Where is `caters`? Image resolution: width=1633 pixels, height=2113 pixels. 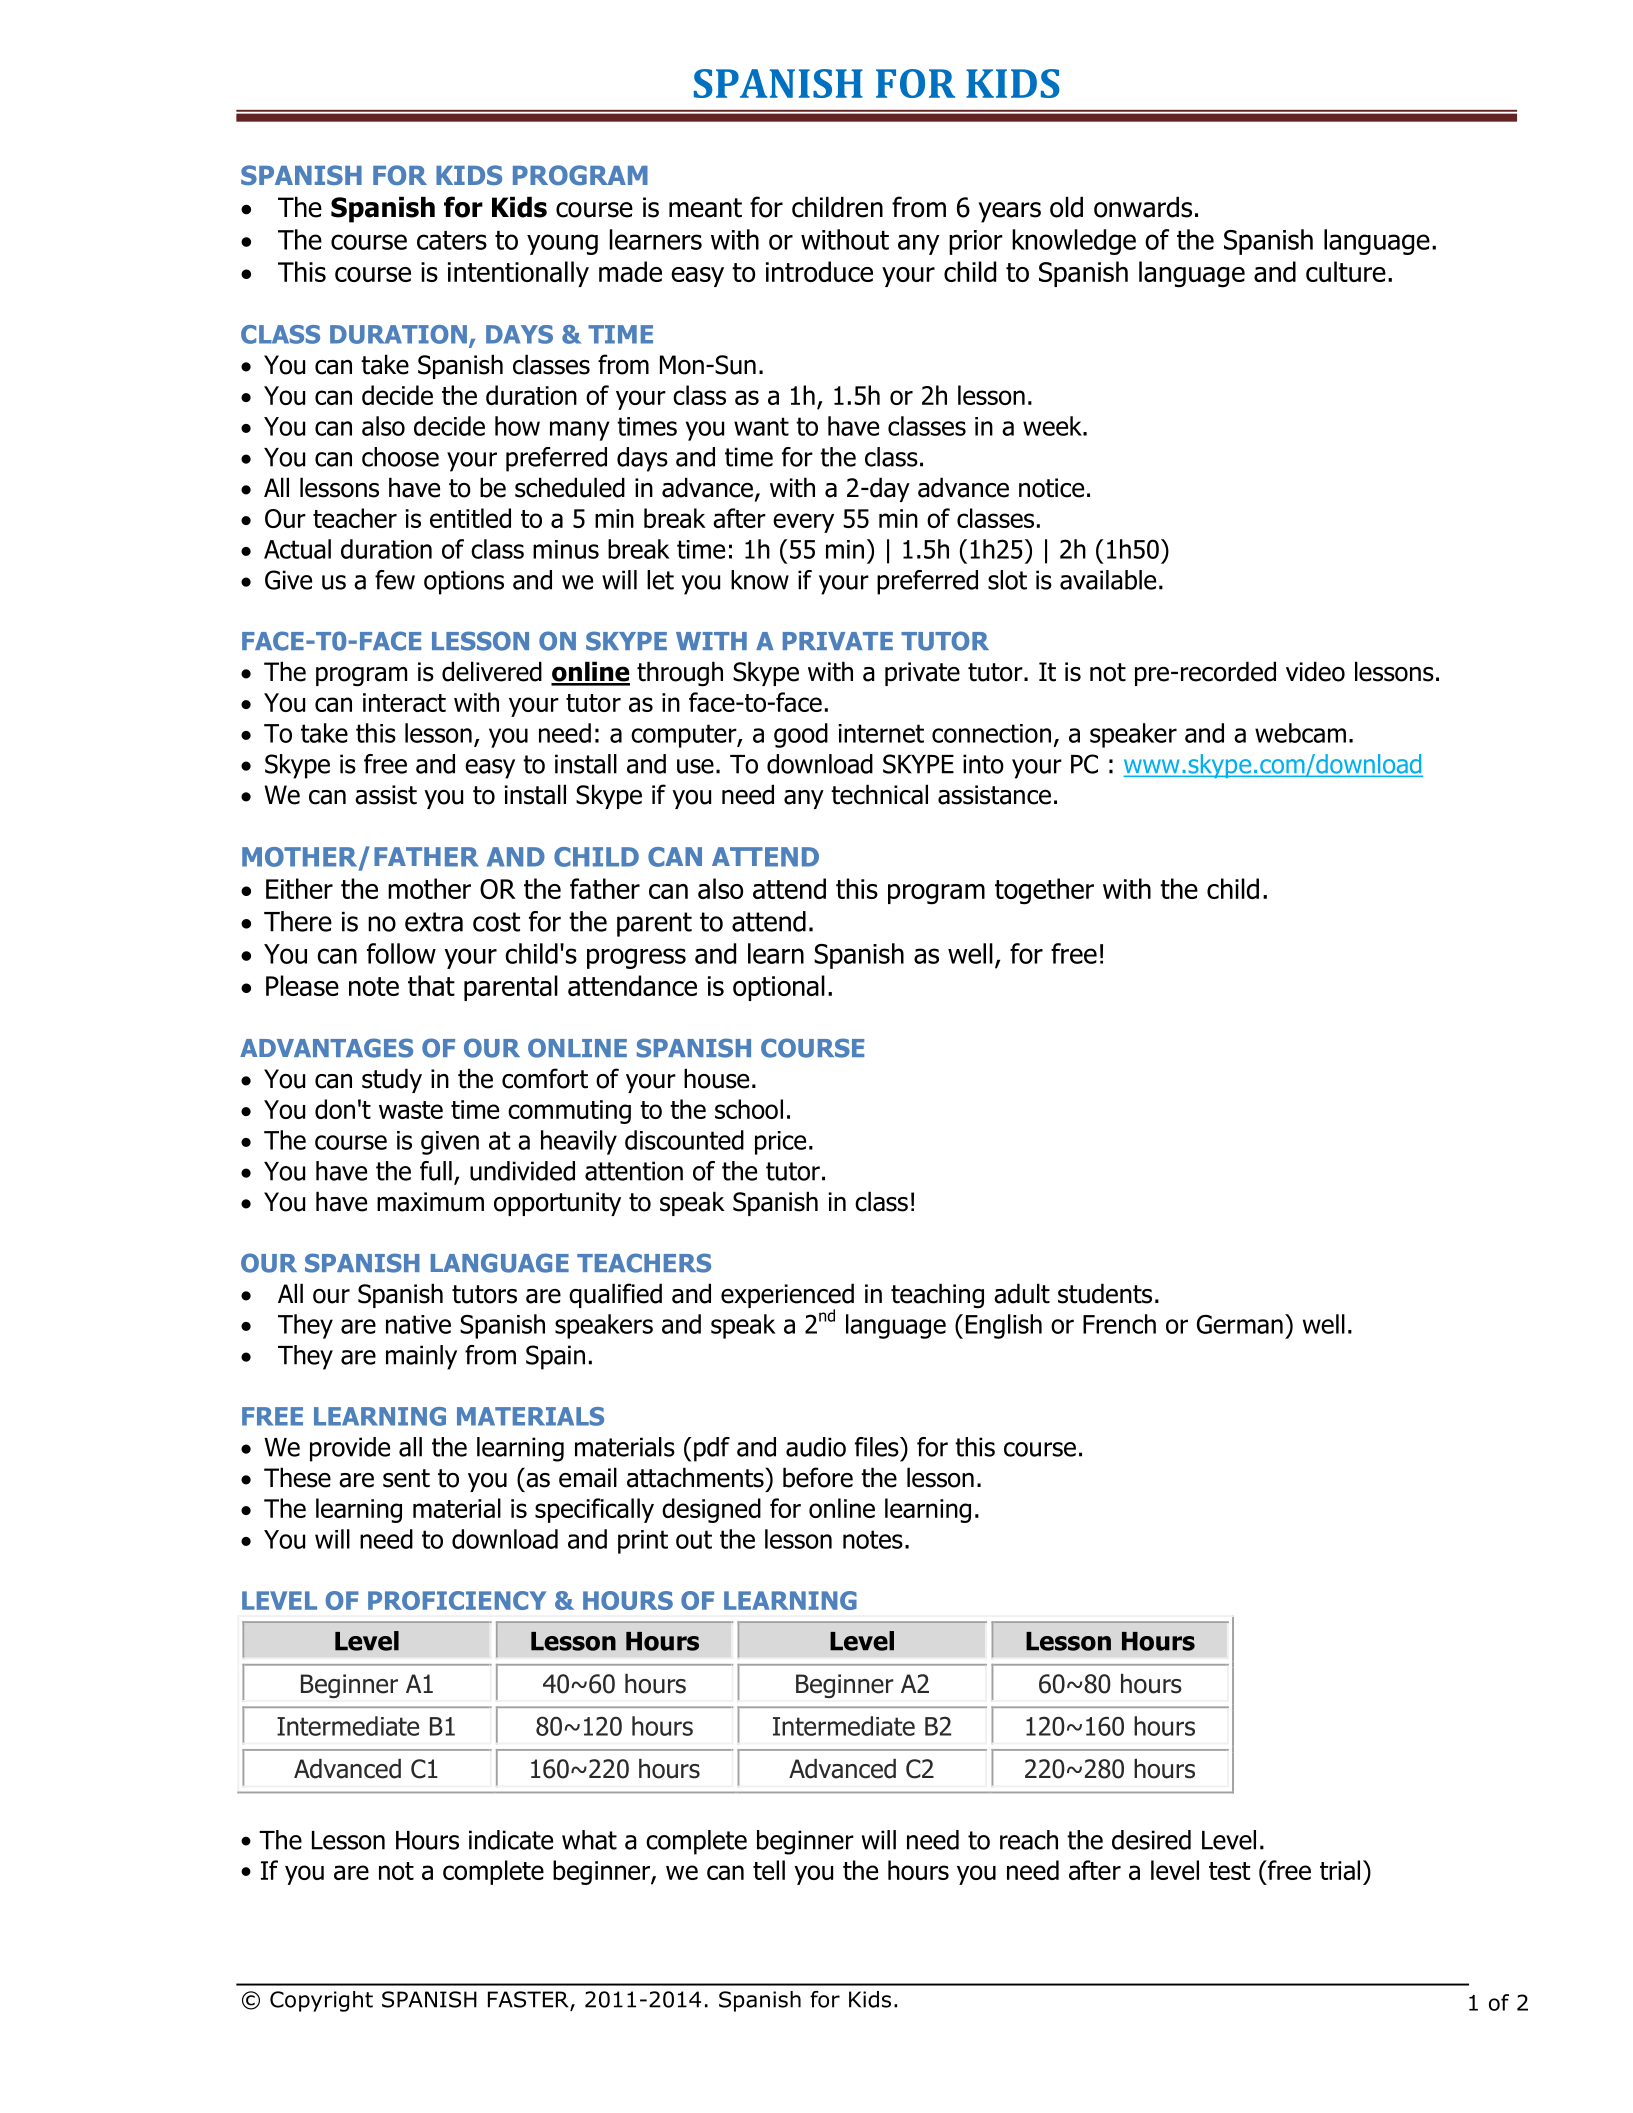
caters is located at coordinates (452, 240).
